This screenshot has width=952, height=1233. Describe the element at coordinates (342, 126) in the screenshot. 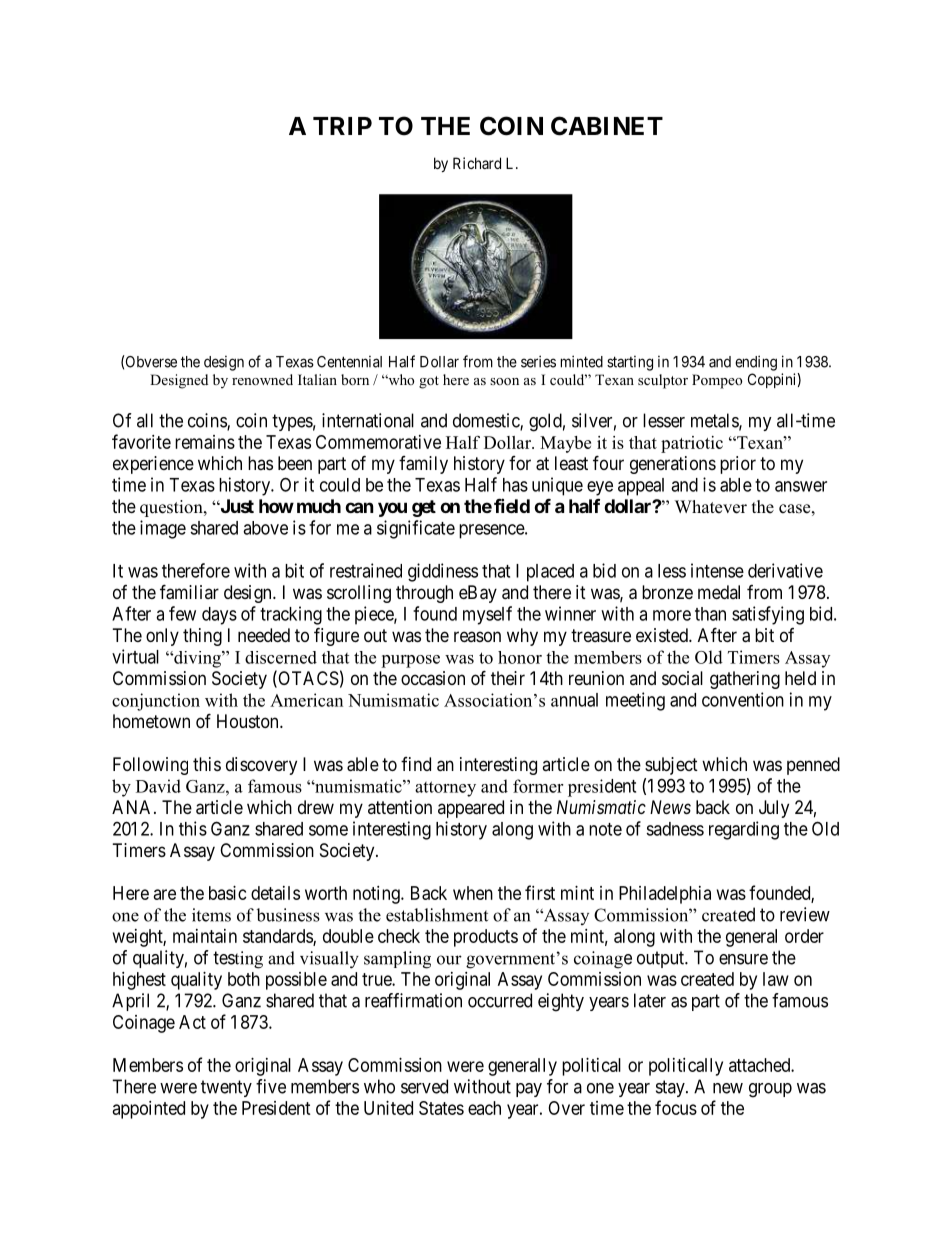

I see `TRIP` at that location.
